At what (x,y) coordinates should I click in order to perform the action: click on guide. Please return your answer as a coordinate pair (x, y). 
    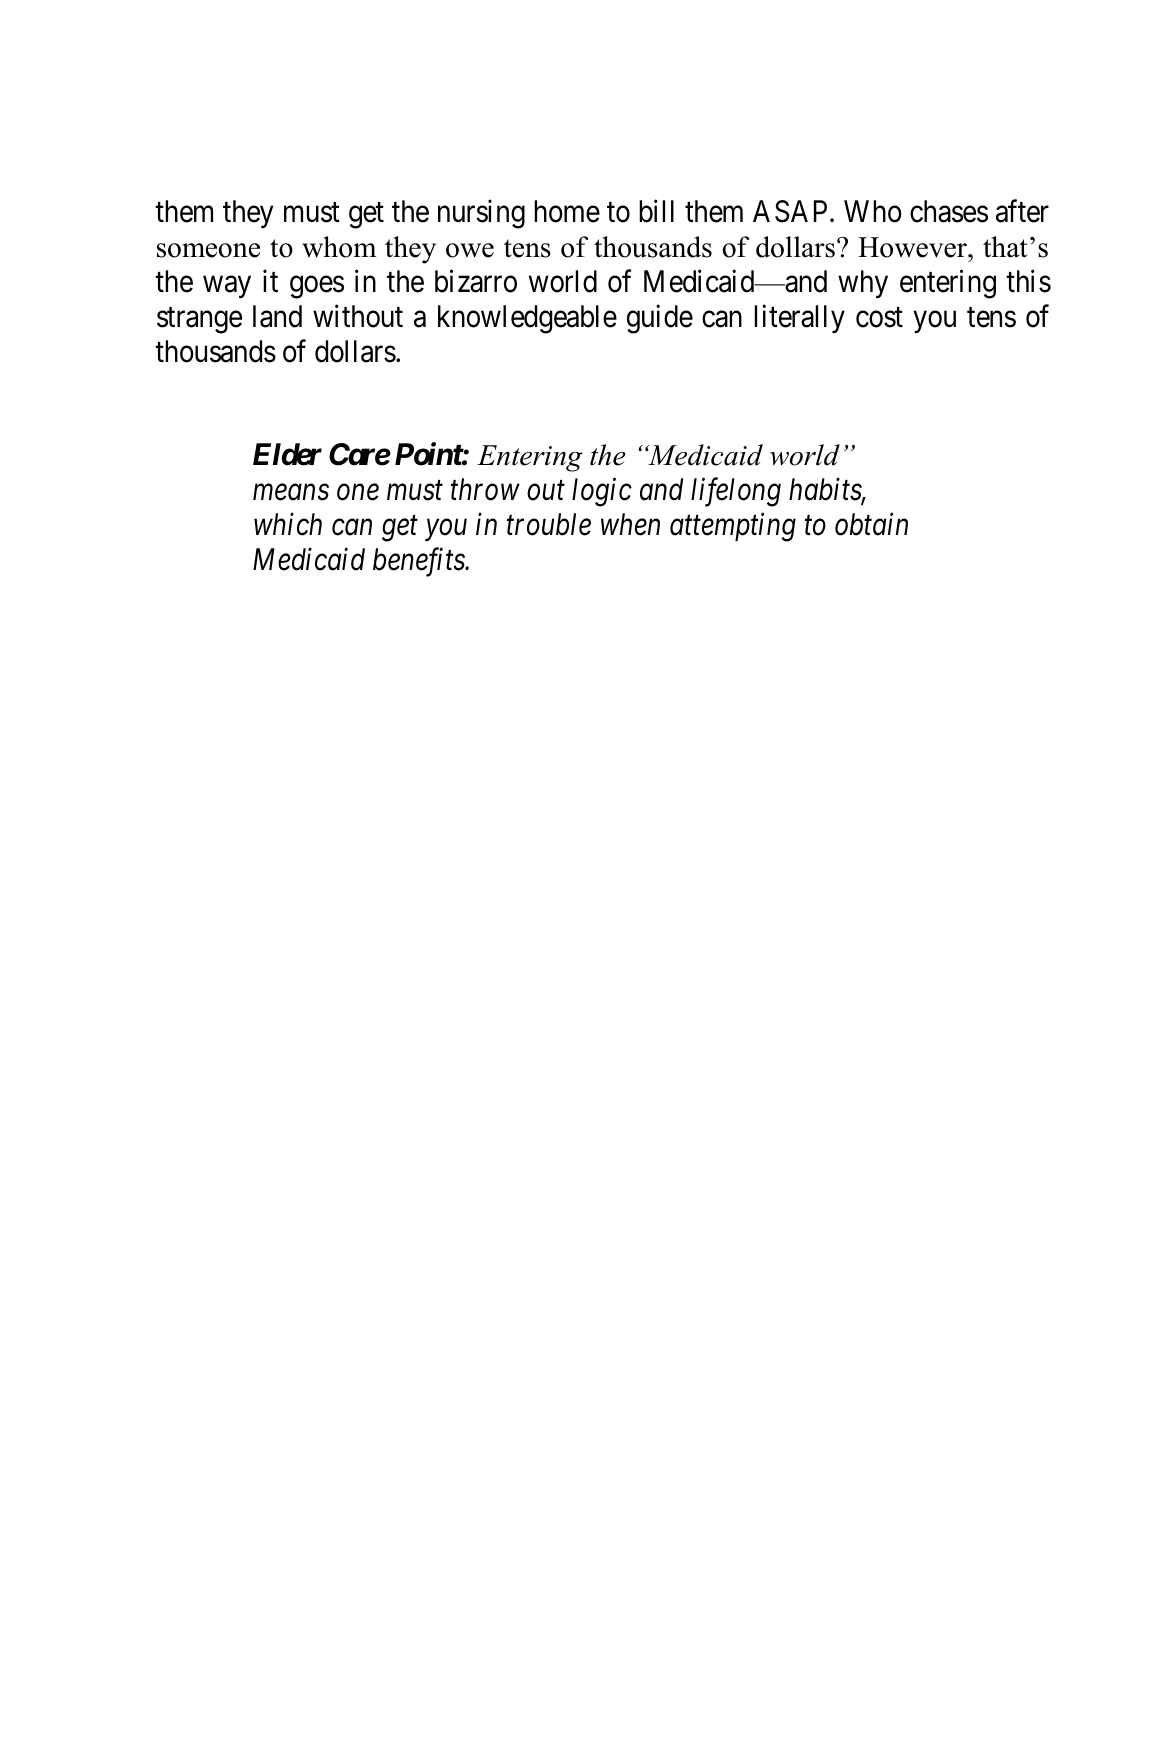
    Looking at the image, I should click on (660, 319).
